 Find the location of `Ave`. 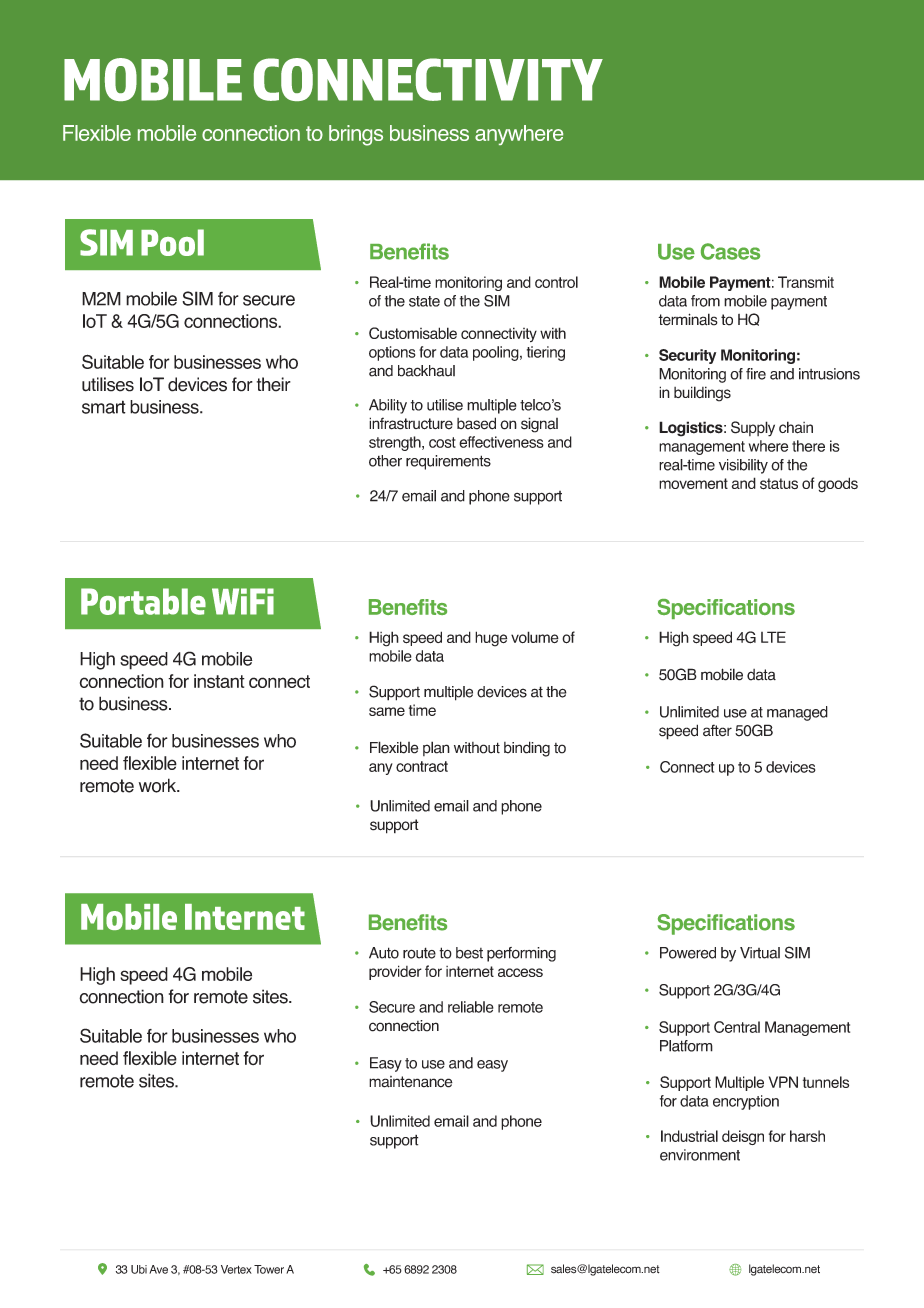

Ave is located at coordinates (158, 1269).
